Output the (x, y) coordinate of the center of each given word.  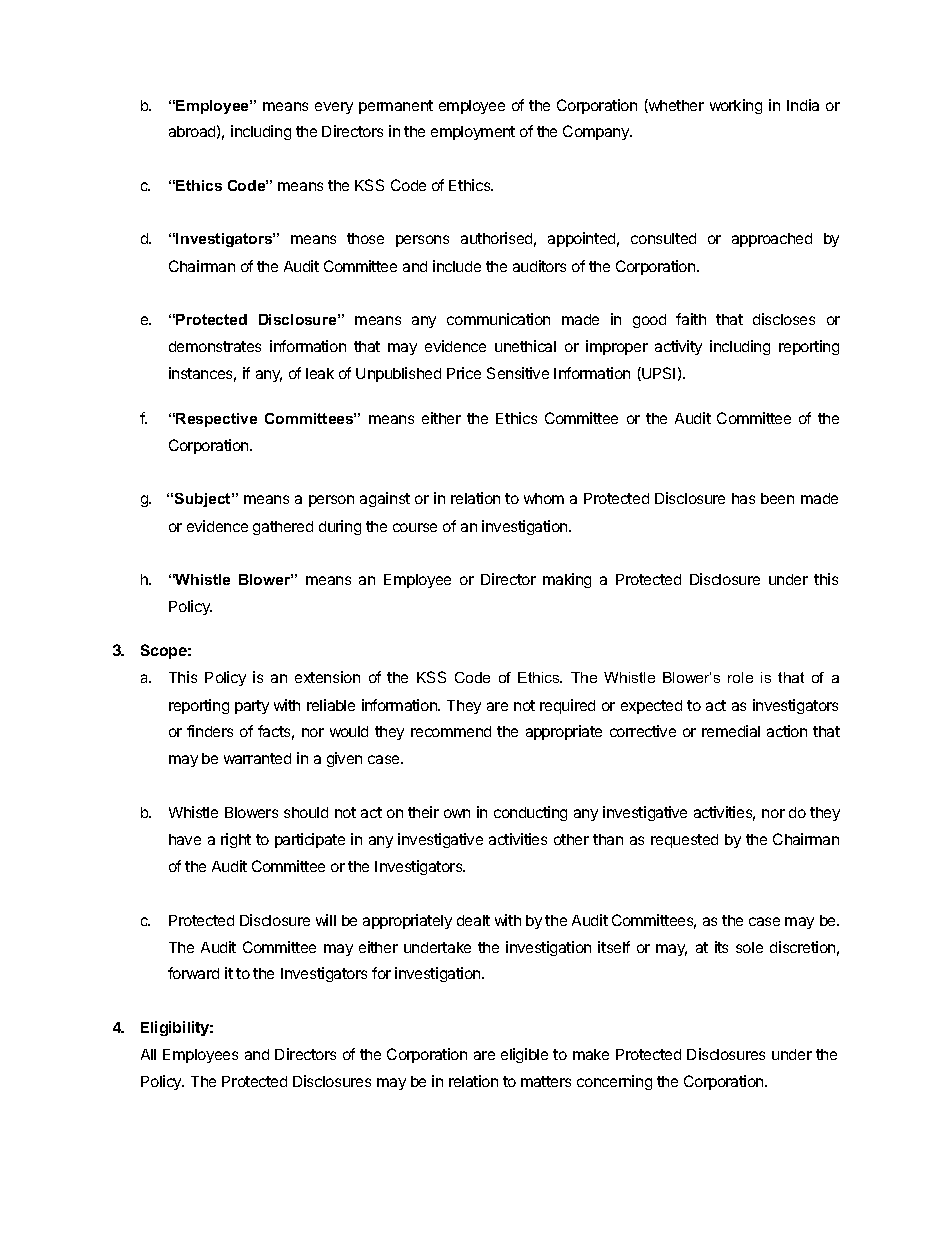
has (743, 498)
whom (544, 498)
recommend (451, 731)
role (740, 677)
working (736, 106)
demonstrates (215, 346)
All (148, 1054)
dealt (473, 920)
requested (684, 841)
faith (691, 319)
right (236, 840)
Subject (204, 500)
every (334, 108)
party (252, 707)
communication (498, 319)
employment (473, 133)
